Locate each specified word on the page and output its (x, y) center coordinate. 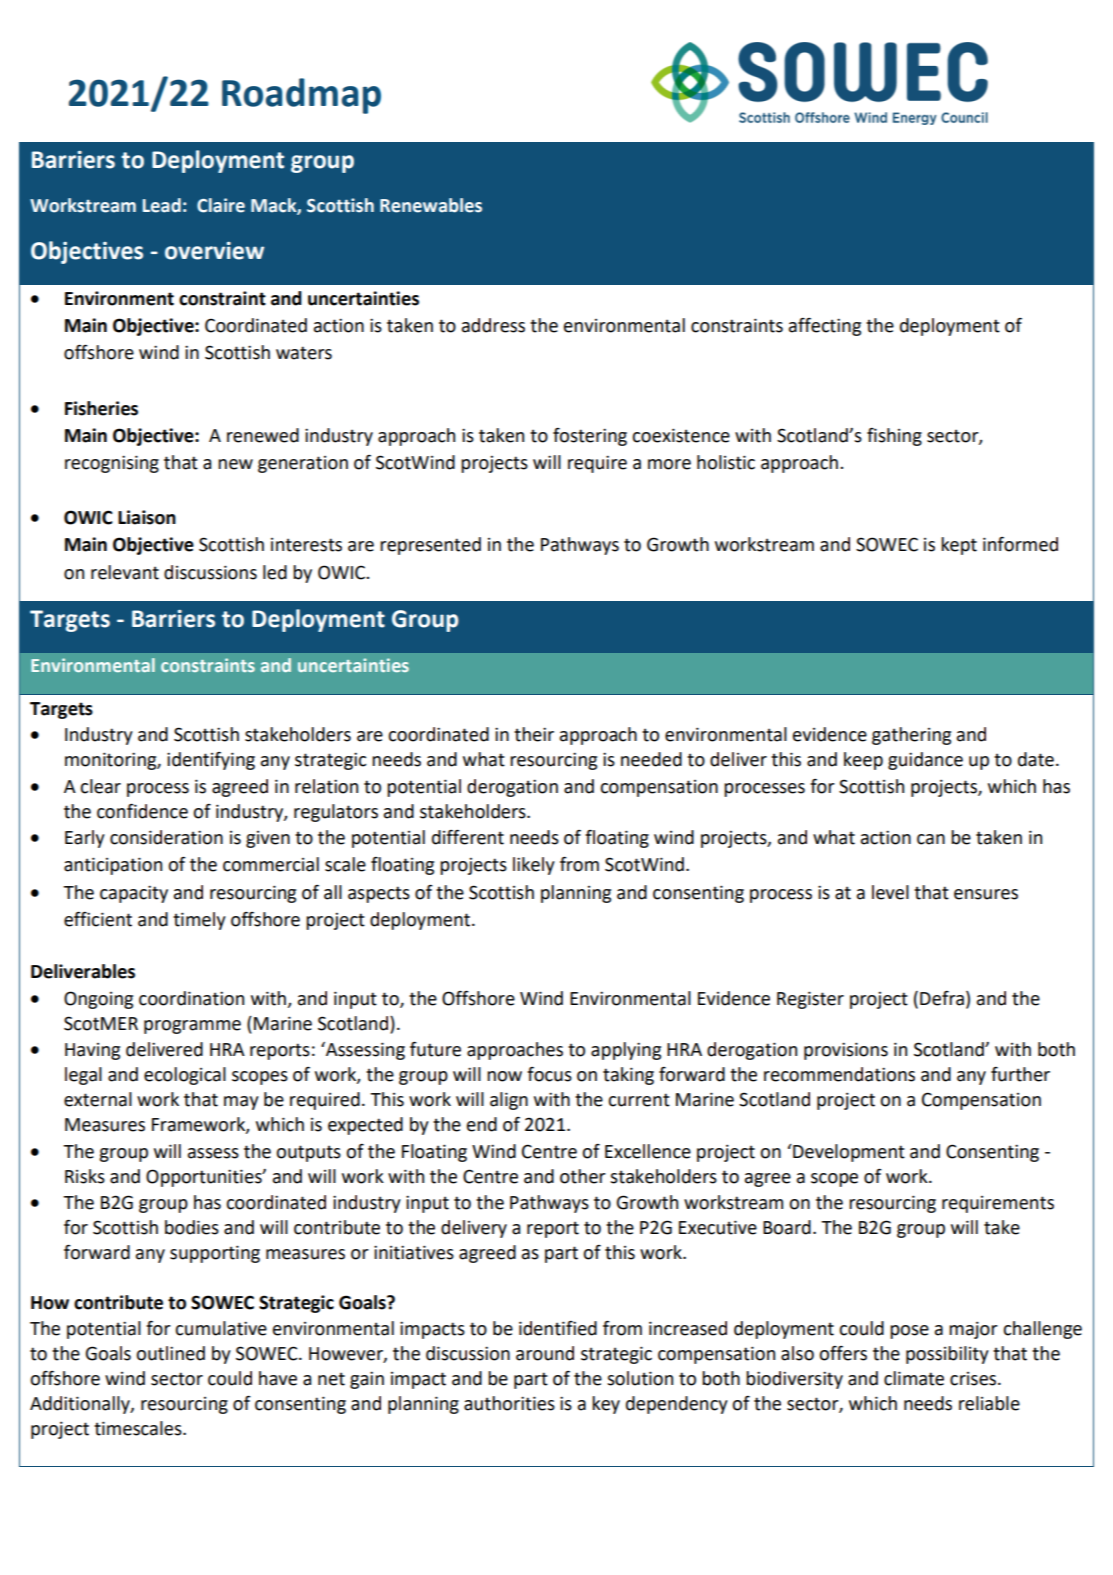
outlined (170, 1353)
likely (534, 866)
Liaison (147, 517)
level (890, 892)
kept (959, 546)
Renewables (431, 205)
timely (199, 921)
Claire (221, 205)
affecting (825, 327)
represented (430, 546)
